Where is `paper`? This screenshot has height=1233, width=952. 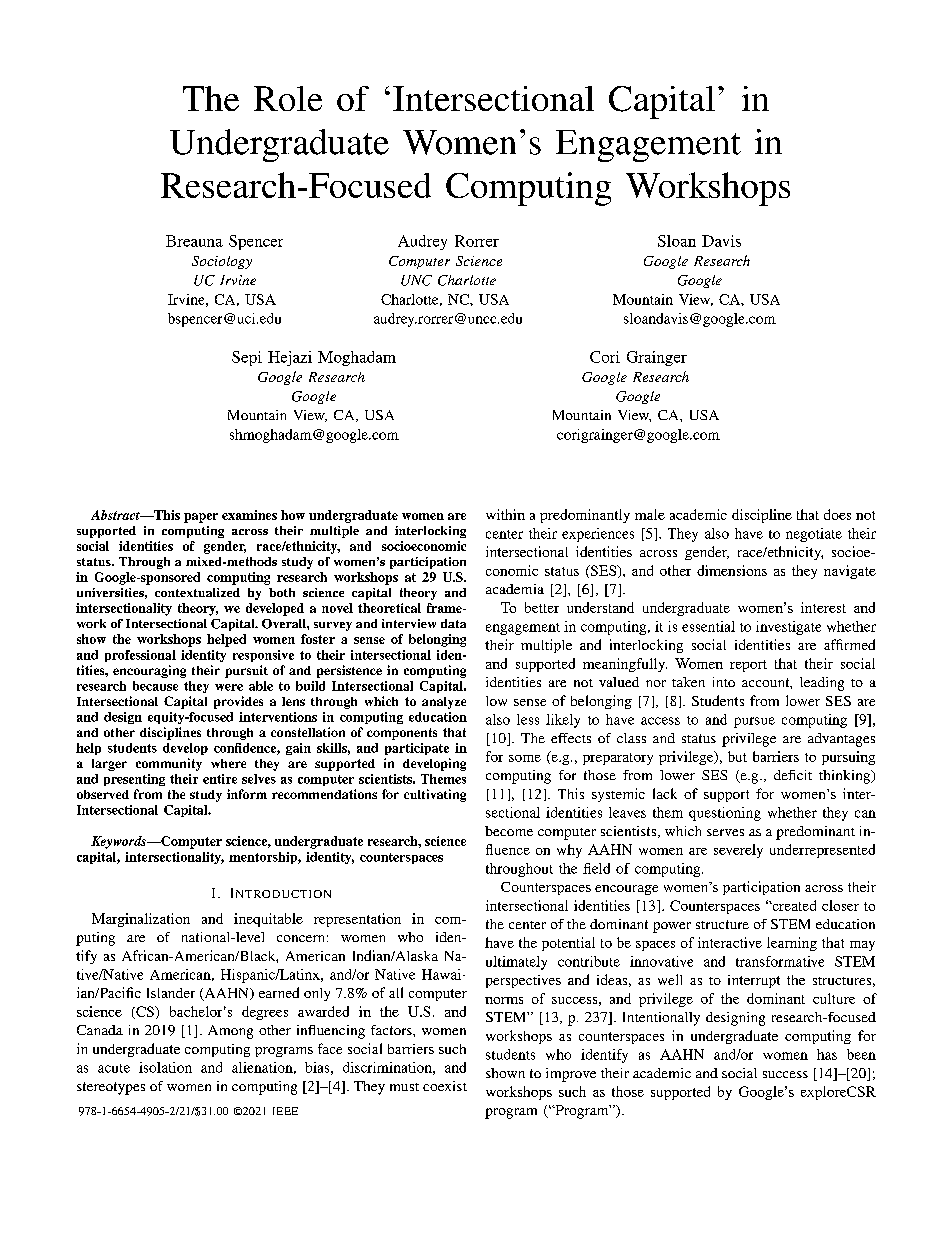 paper is located at coordinates (201, 518).
